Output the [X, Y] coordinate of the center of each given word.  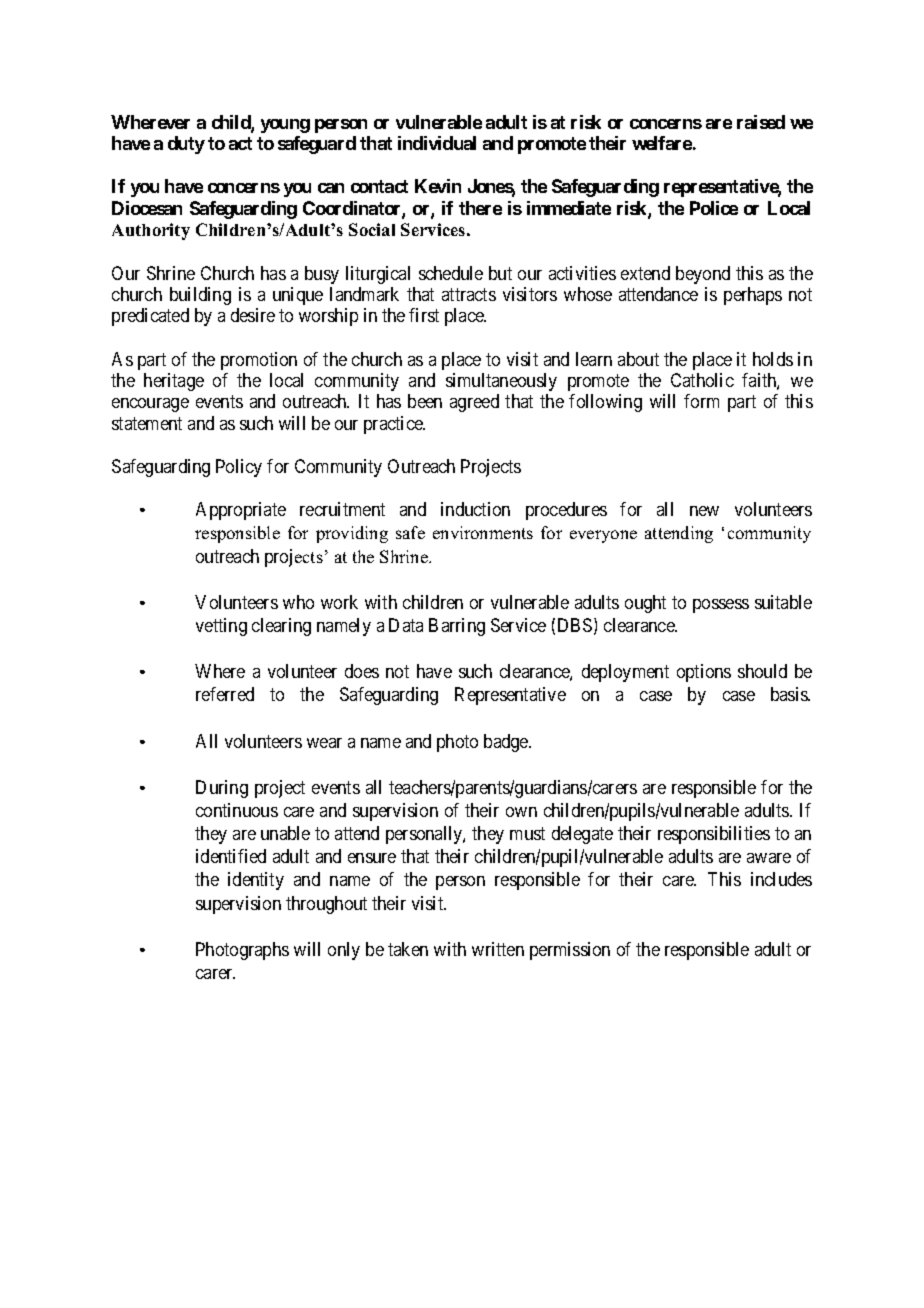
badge [507, 743]
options [704, 673]
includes [781, 879]
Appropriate [241, 511]
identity [256, 881]
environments [483, 532]
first [424, 315]
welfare [662, 143]
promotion [259, 361]
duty [186, 145]
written [498, 949]
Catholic [702, 380]
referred [225, 694]
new [704, 511]
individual [437, 143]
